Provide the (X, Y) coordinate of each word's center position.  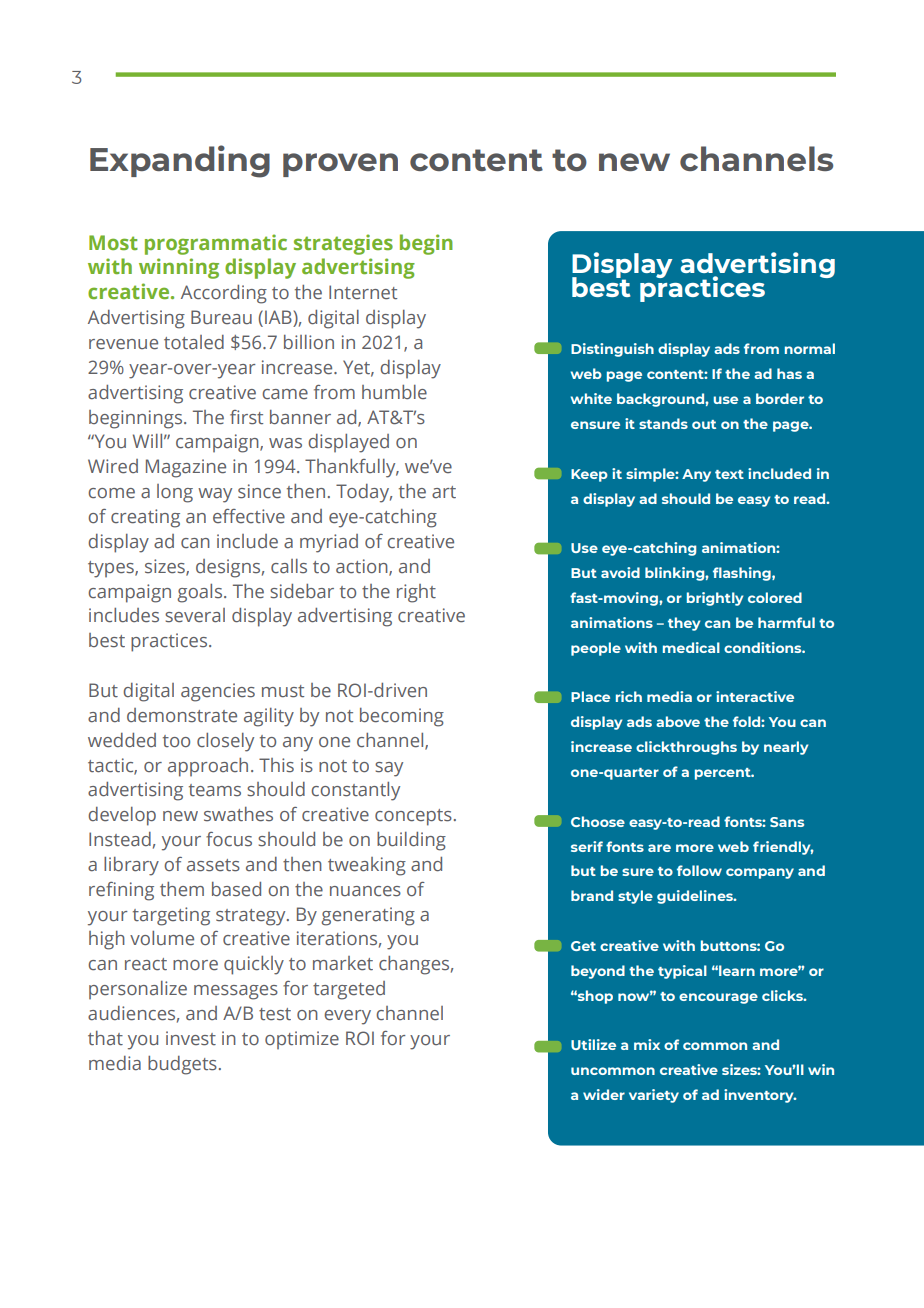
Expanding (180, 161)
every (347, 1017)
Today (364, 493)
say (389, 769)
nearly (786, 748)
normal (810, 348)
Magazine (186, 468)
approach (208, 767)
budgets (182, 1065)
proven (340, 165)
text (729, 474)
